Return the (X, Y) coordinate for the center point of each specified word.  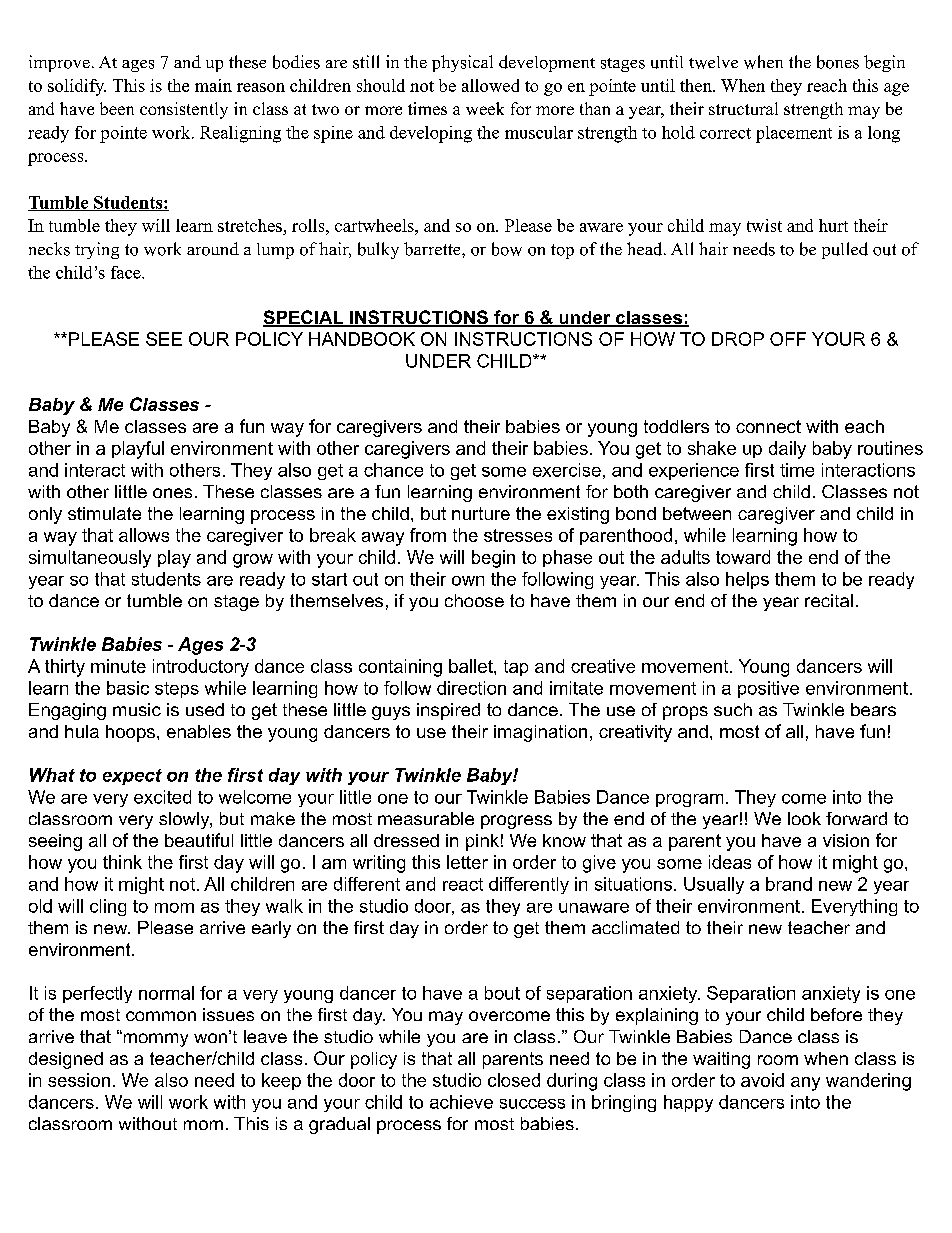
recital (829, 600)
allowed (490, 85)
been (117, 108)
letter (467, 862)
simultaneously (90, 559)
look (804, 818)
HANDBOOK (362, 339)
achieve (461, 1102)
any (805, 1084)
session (79, 1080)
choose (474, 600)
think (122, 862)
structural (743, 108)
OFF (788, 339)
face (127, 272)
